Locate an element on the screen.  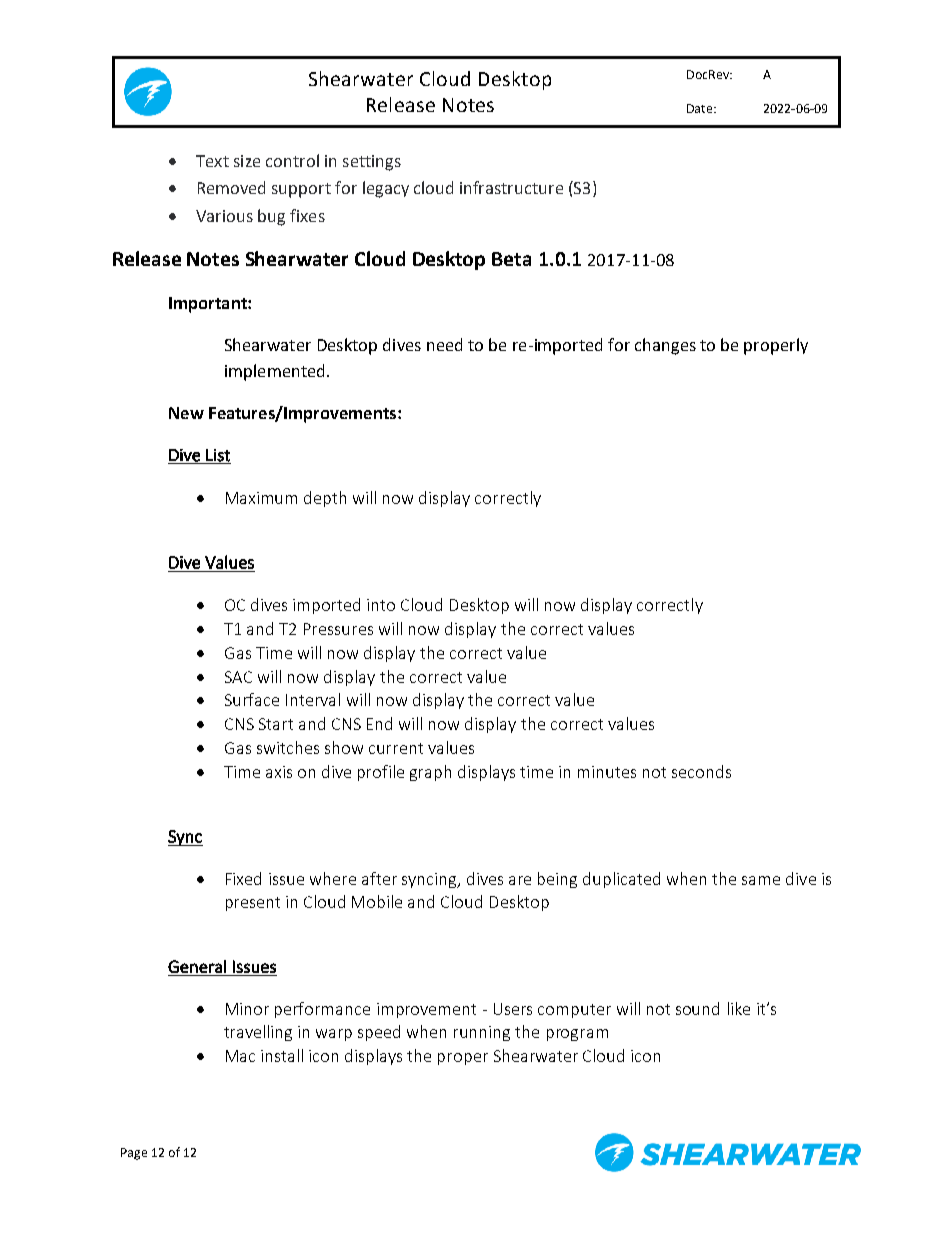
Important is located at coordinates (209, 305).
